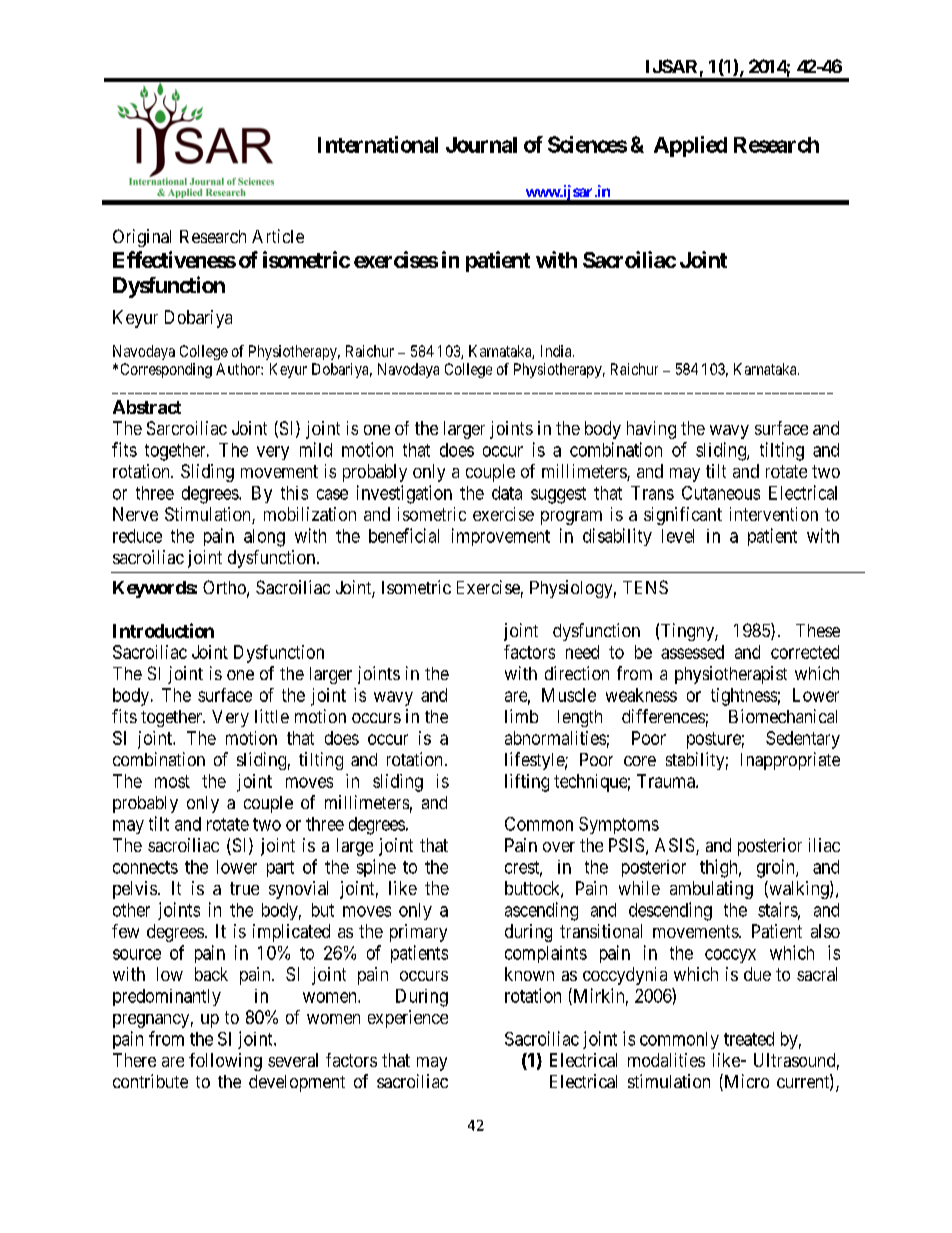 Image resolution: width=952 pixels, height=1233 pixels. Describe the element at coordinates (690, 146) in the document. I see `Applied` at that location.
